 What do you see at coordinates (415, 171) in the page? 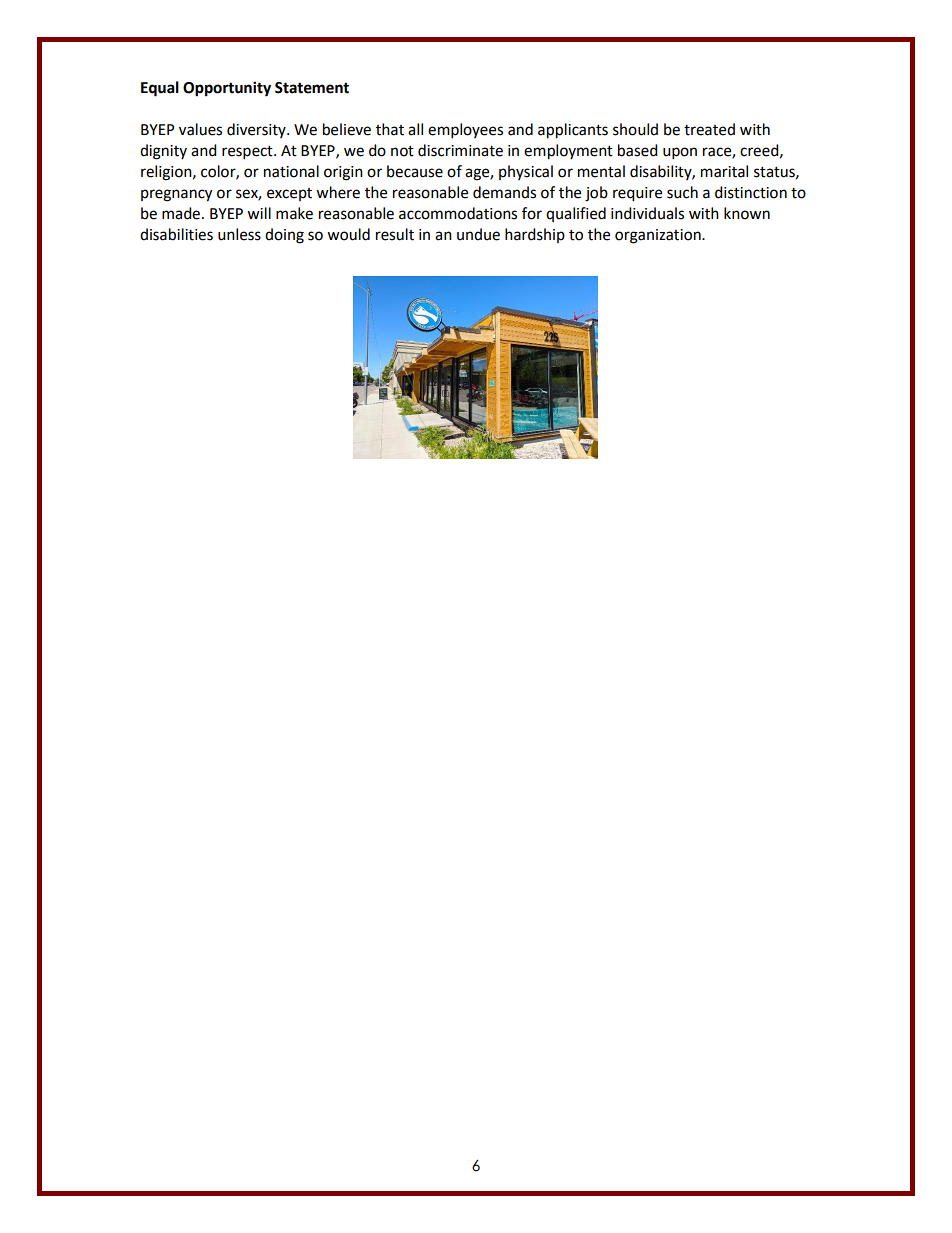
I see `because` at bounding box center [415, 171].
